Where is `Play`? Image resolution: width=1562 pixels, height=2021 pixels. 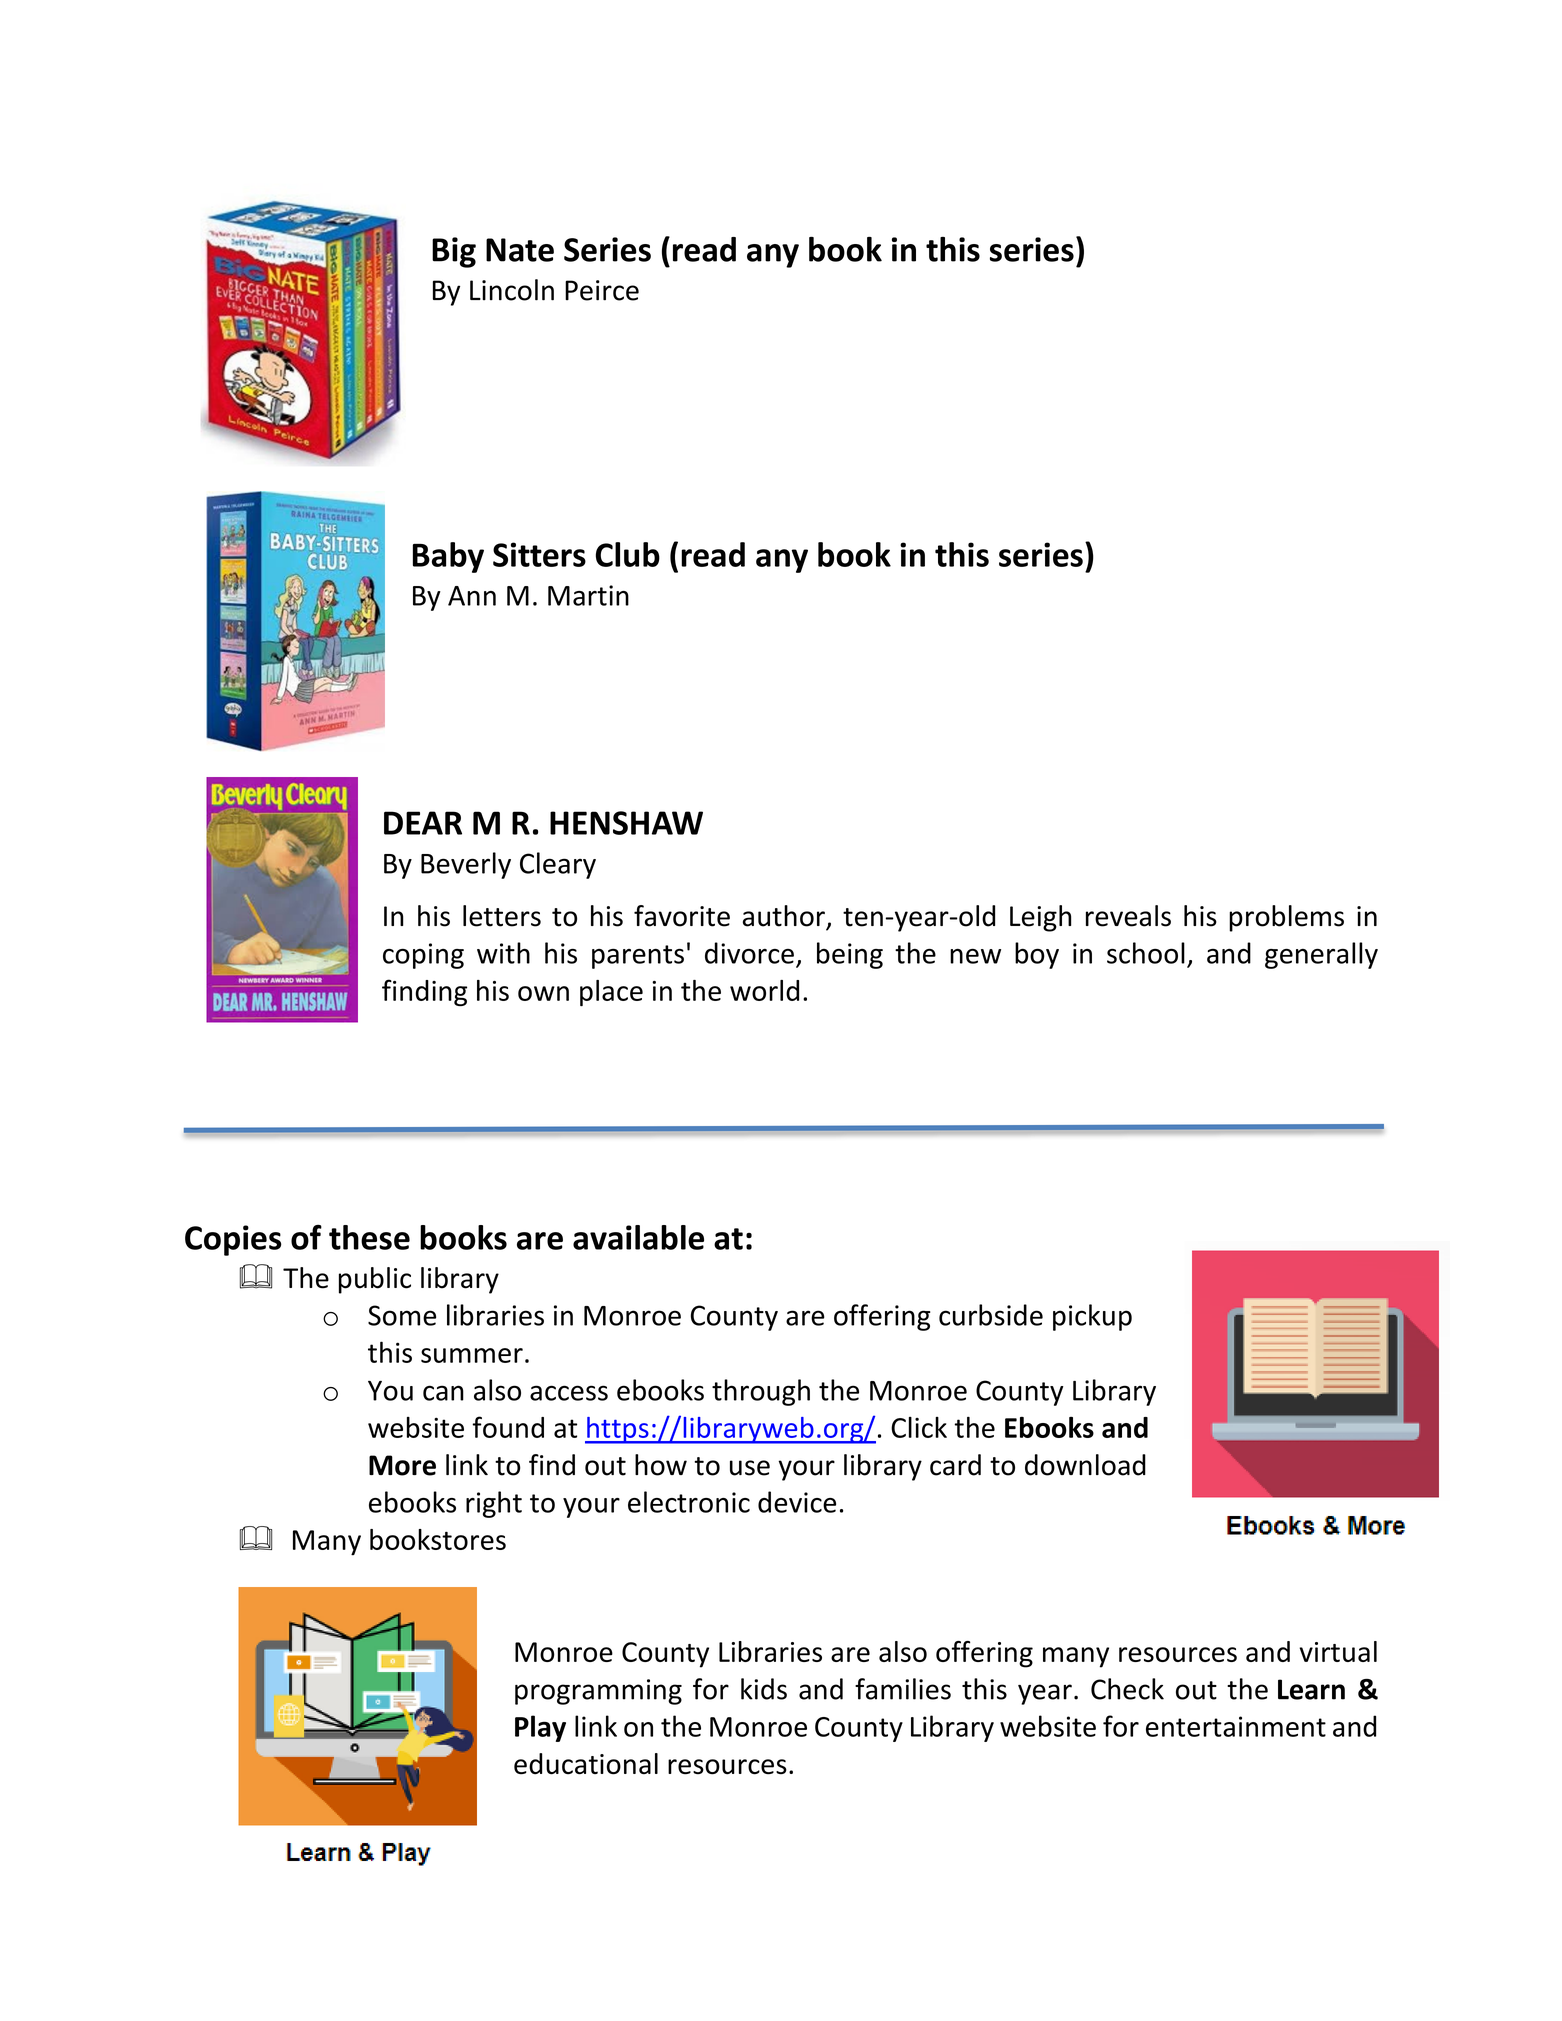
Play is located at coordinates (540, 1728).
